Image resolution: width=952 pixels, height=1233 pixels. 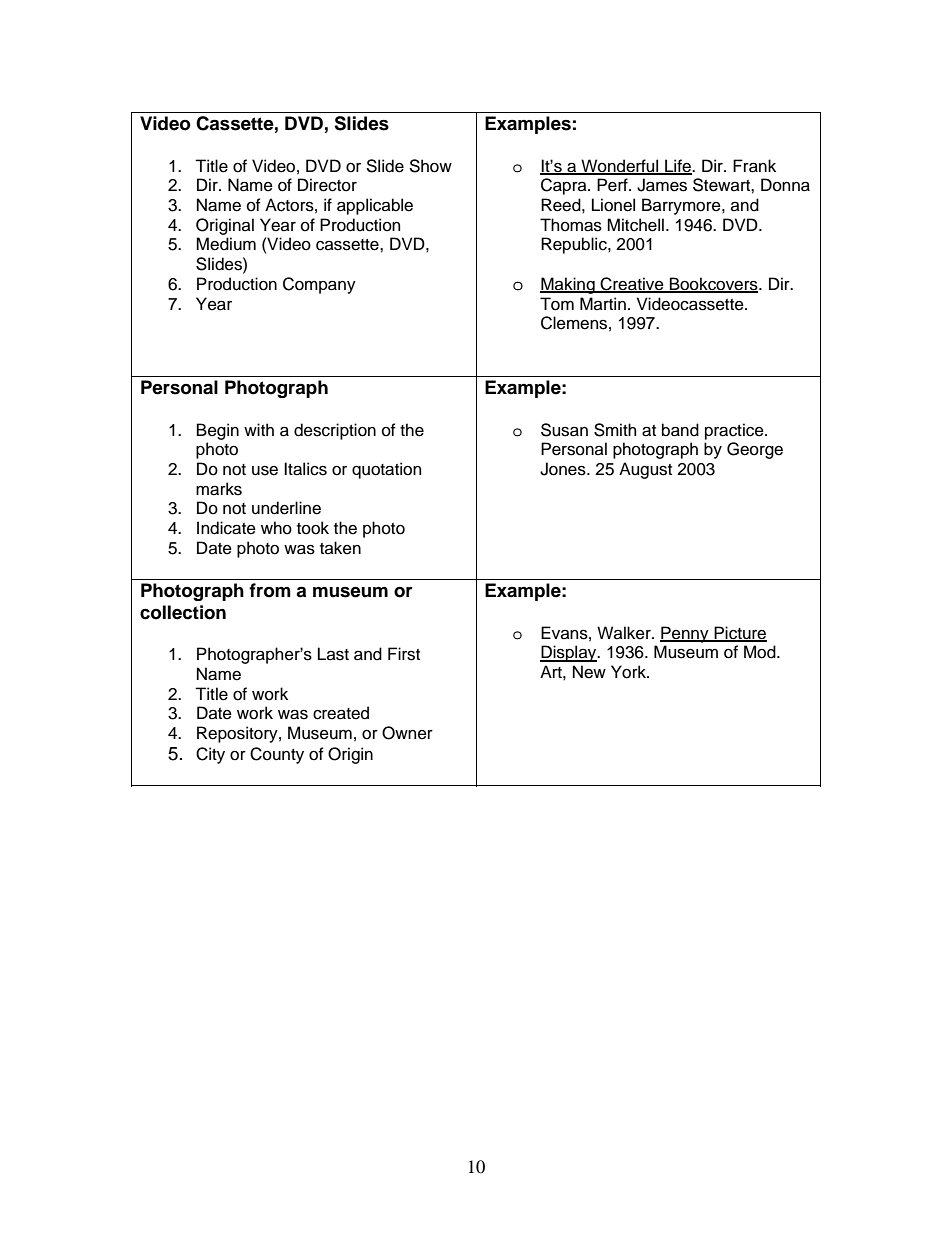 What do you see at coordinates (564, 469) in the screenshot?
I see `Jones` at bounding box center [564, 469].
